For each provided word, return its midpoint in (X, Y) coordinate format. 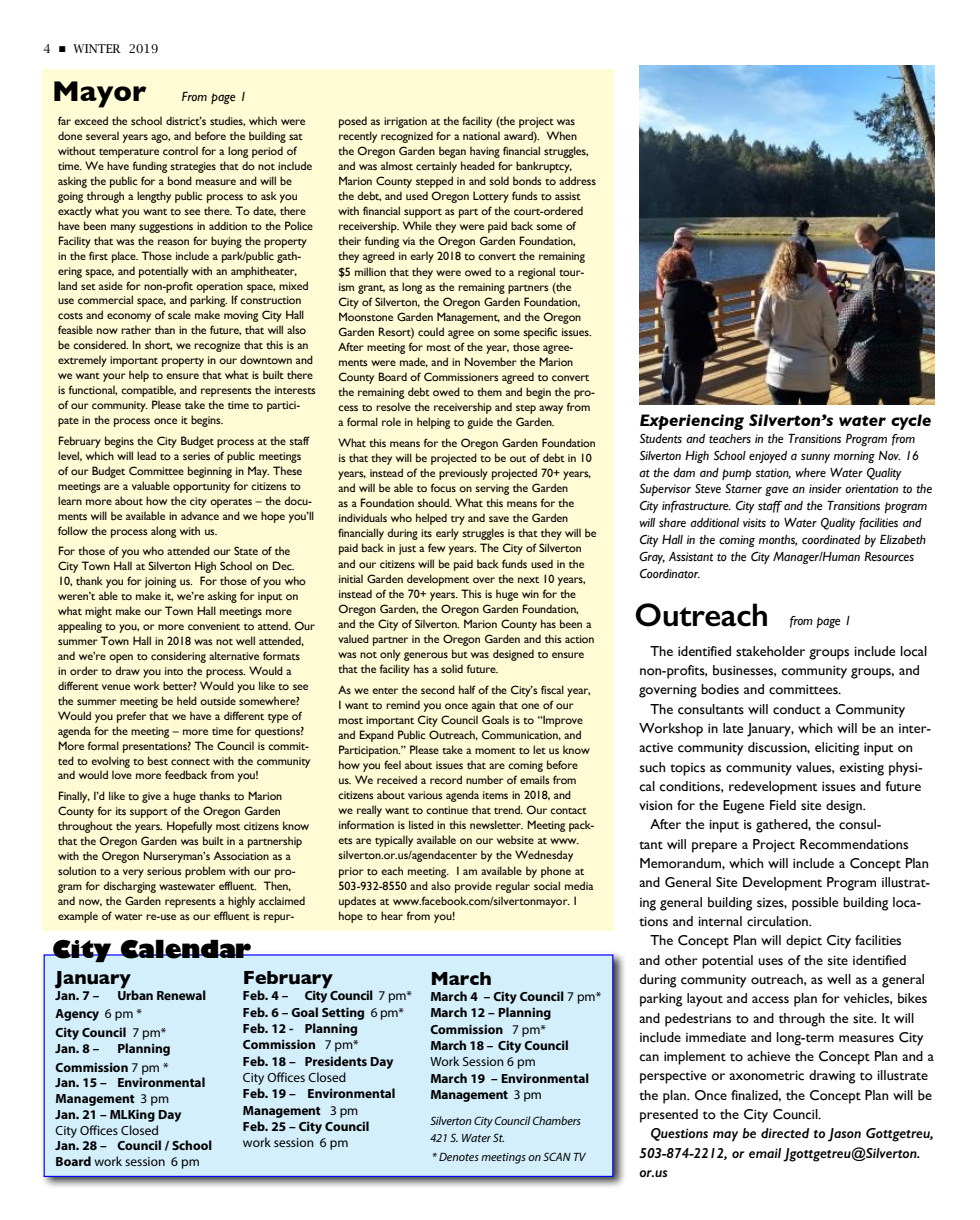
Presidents (336, 1061)
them (489, 391)
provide (473, 887)
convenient (214, 626)
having (485, 152)
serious (164, 871)
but (460, 653)
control (180, 150)
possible (815, 904)
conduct (797, 709)
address (577, 180)
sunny (815, 458)
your (114, 377)
